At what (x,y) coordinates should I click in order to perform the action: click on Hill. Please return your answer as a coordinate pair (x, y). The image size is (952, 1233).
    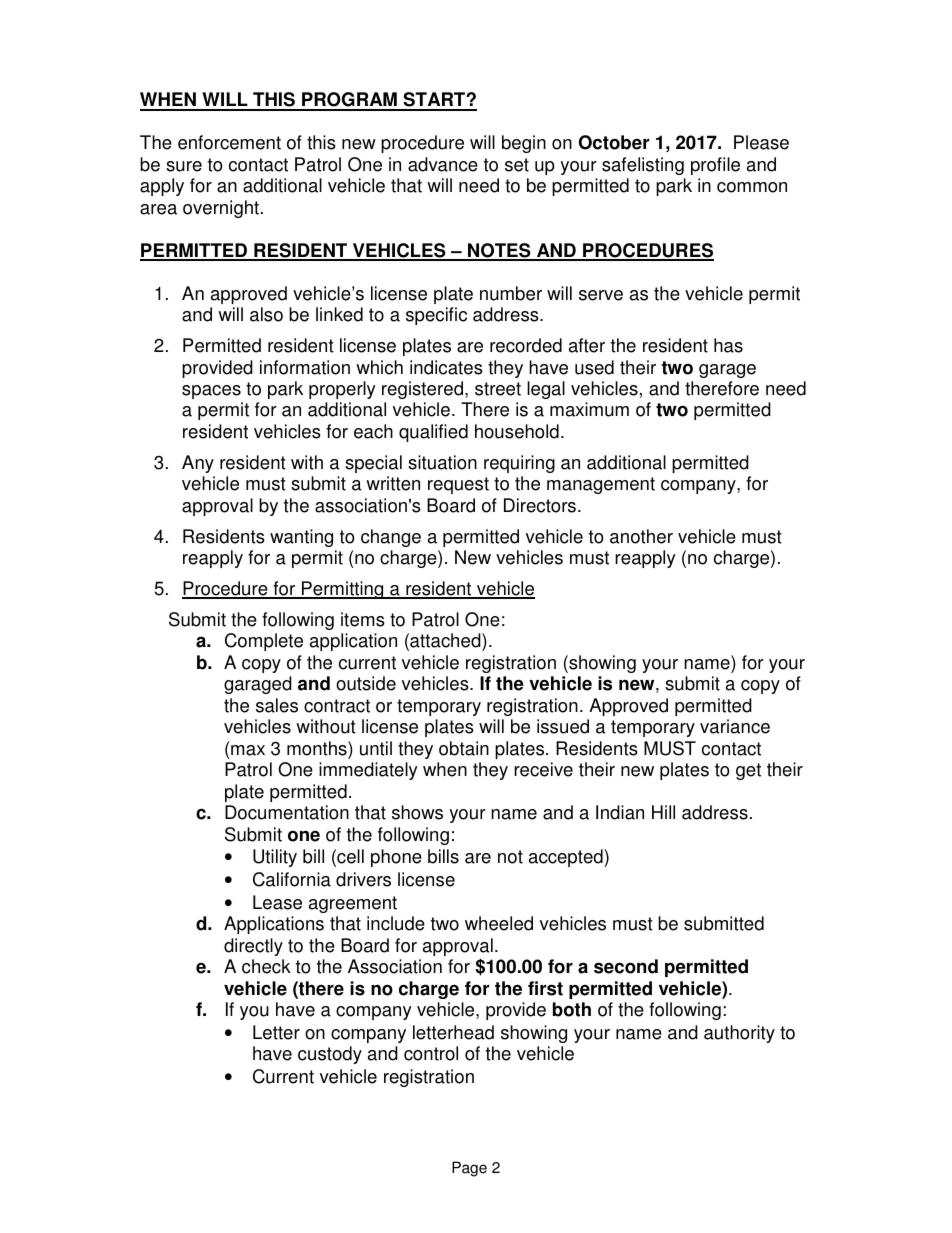
    Looking at the image, I should click on (663, 812).
